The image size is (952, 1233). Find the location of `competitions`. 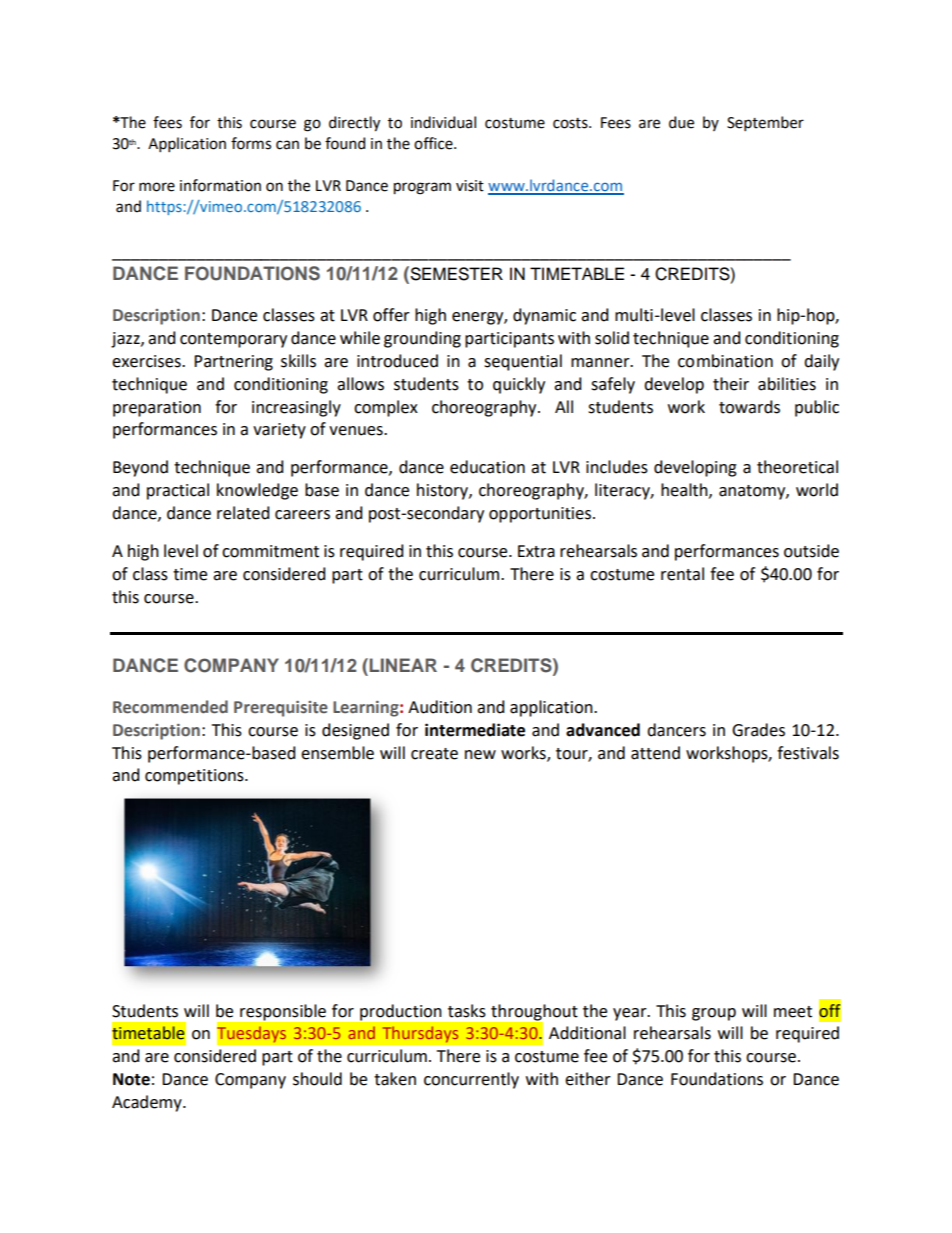

competitions is located at coordinates (195, 777).
